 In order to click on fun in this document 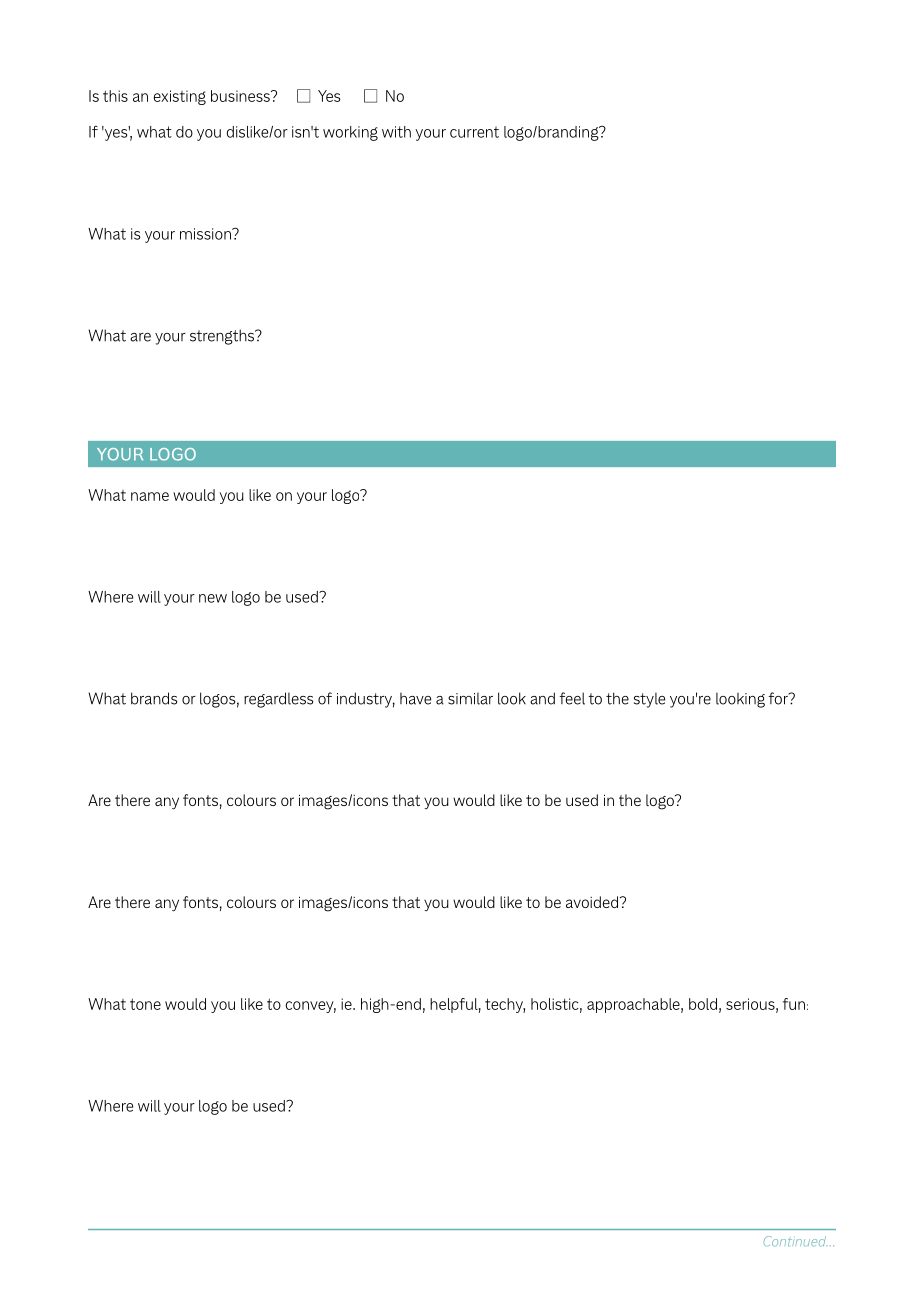, I will do `click(794, 1004)`.
